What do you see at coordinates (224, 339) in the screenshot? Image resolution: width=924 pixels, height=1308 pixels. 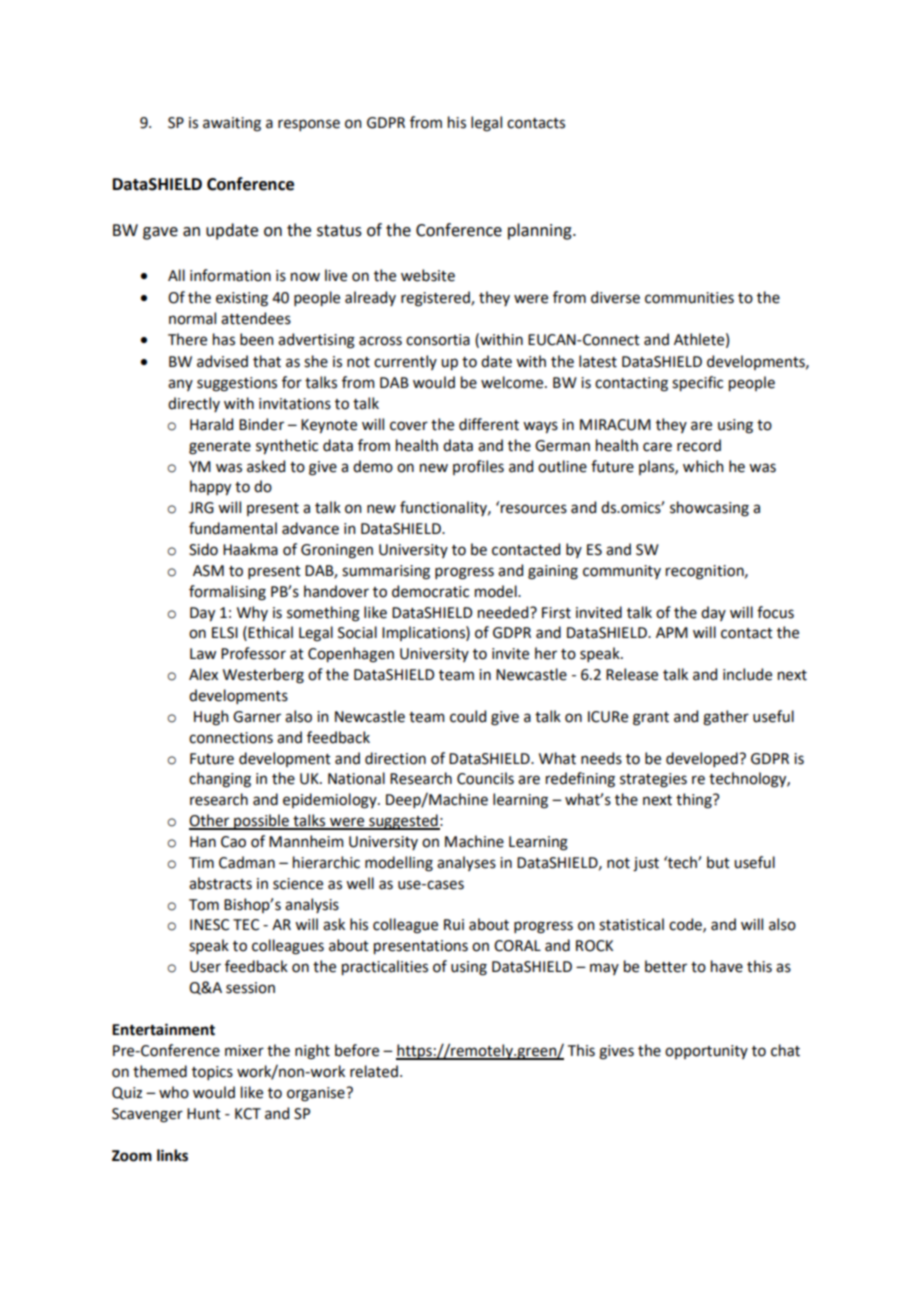 I see `has` at bounding box center [224, 339].
